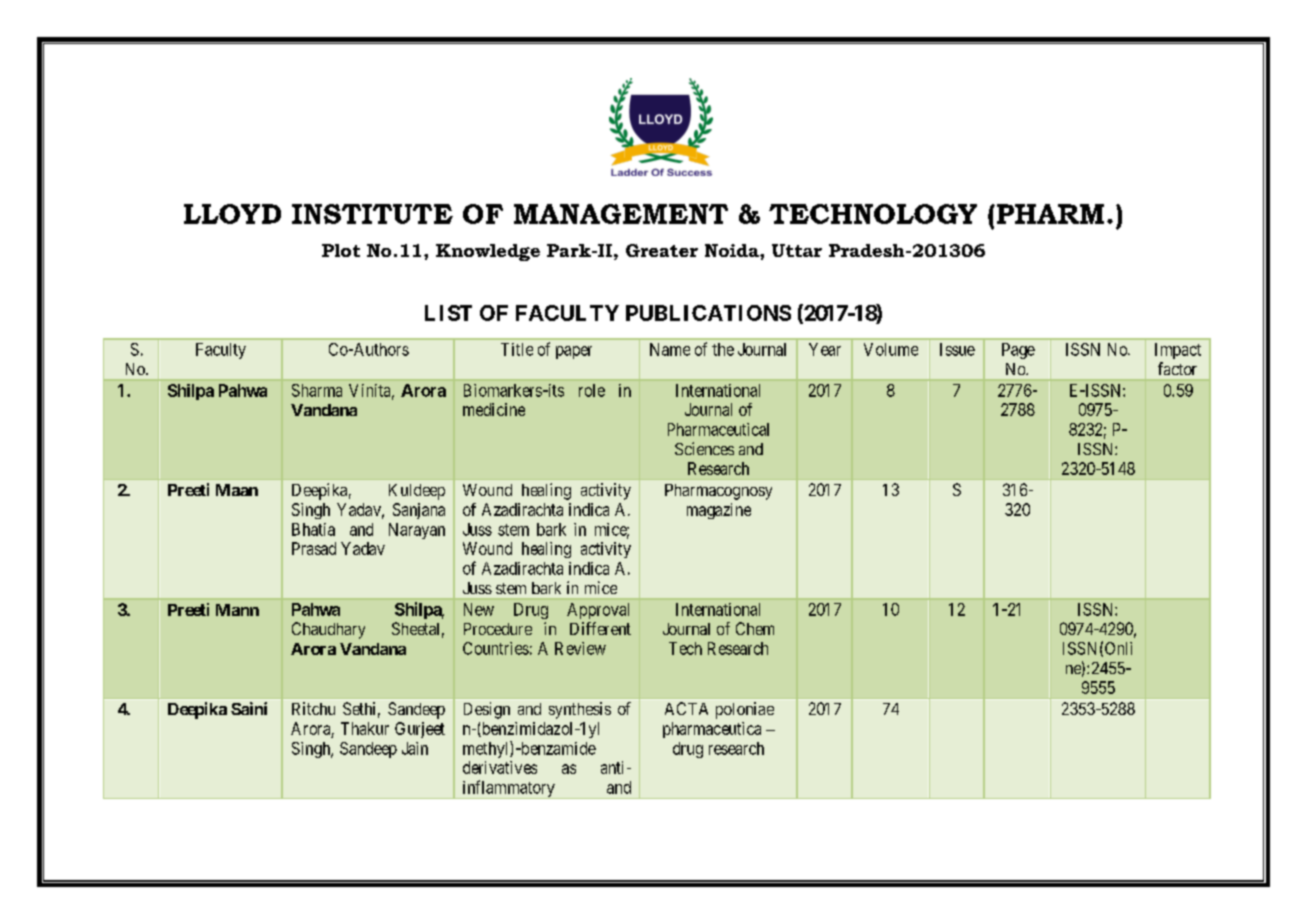 The height and width of the screenshot is (924, 1307). I want to click on Noida, so click(733, 250).
